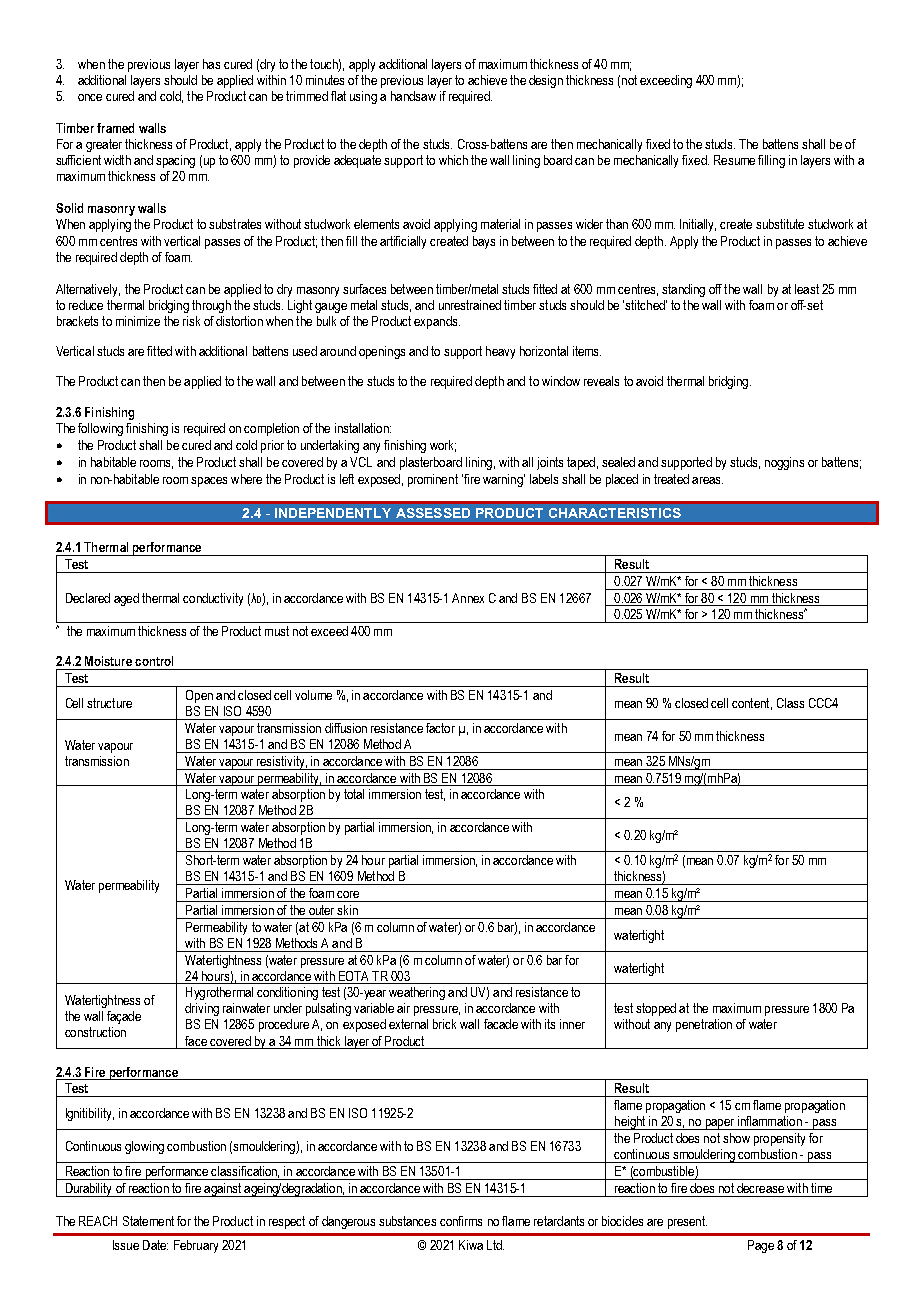 This page has width=924, height=1308. I want to click on areas, so click(707, 480).
